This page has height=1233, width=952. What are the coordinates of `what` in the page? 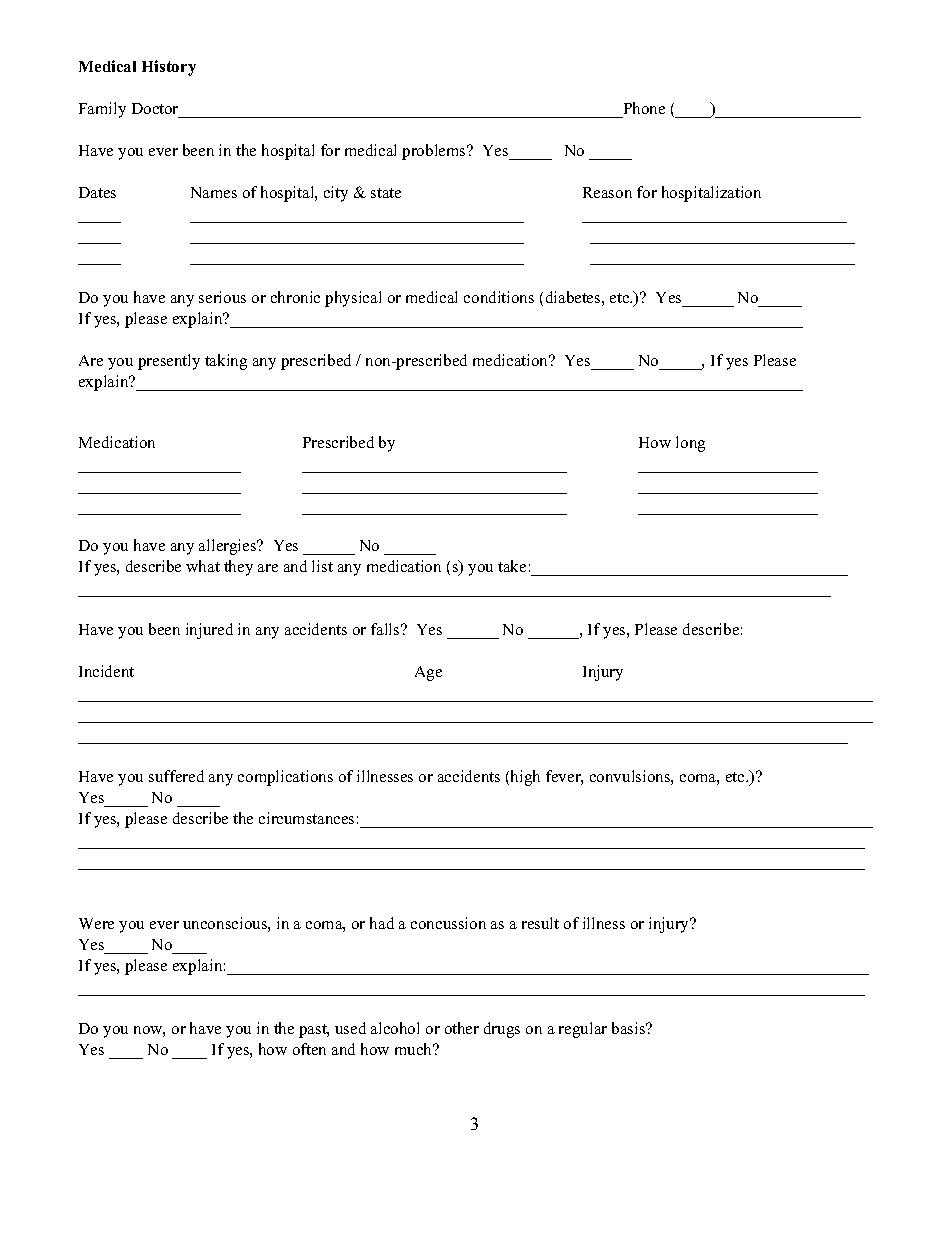 It's located at (203, 566).
